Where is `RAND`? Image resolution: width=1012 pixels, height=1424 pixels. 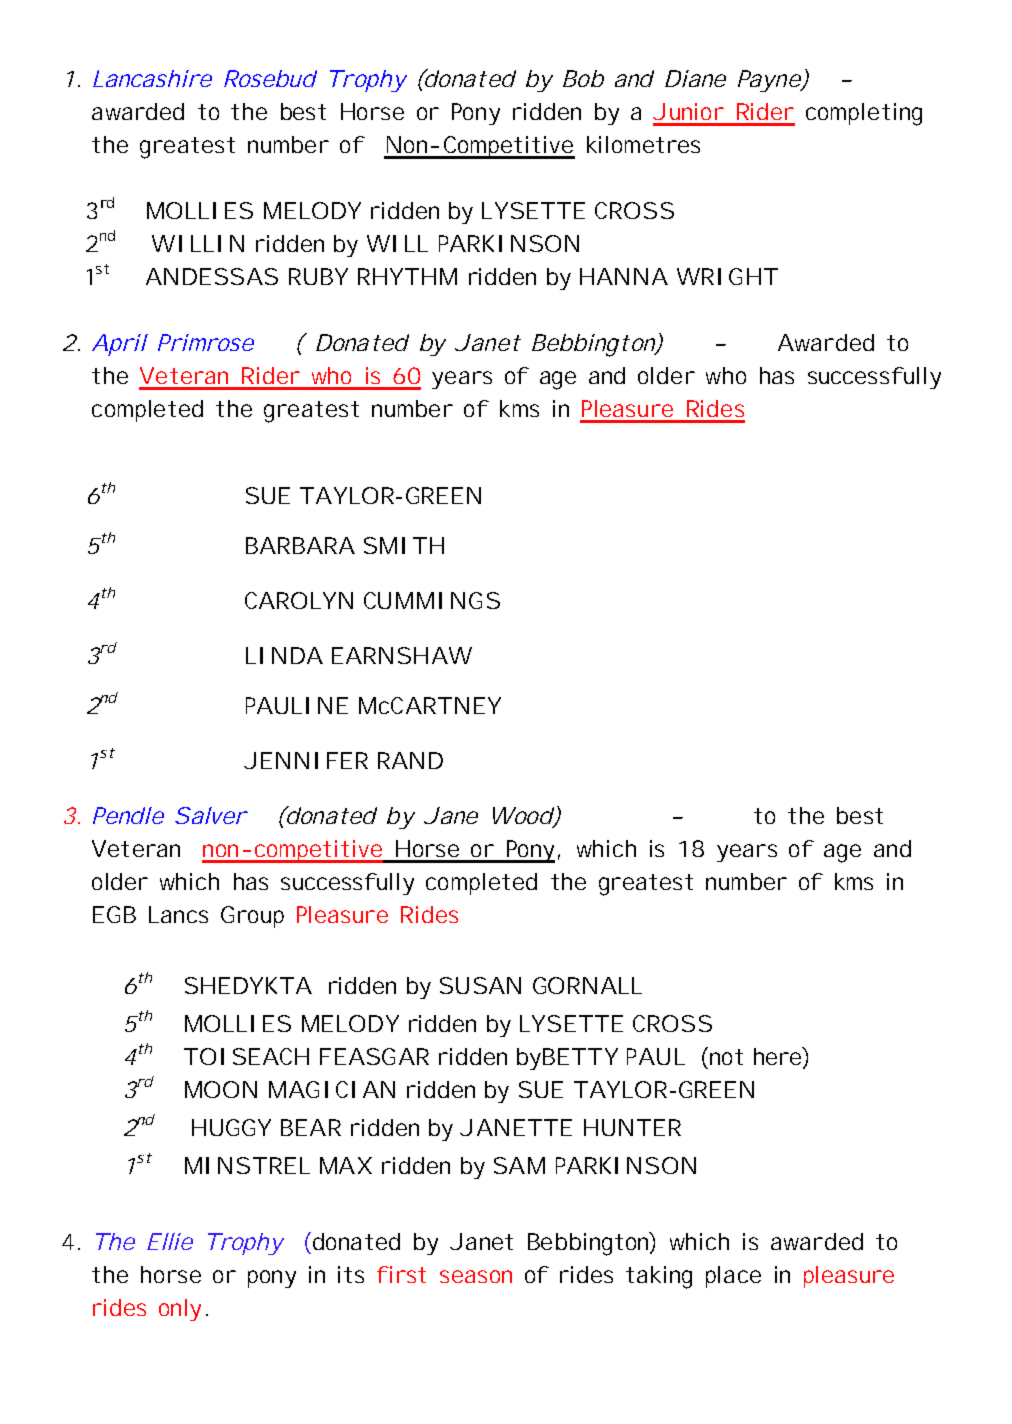
RAND is located at coordinates (410, 760).
